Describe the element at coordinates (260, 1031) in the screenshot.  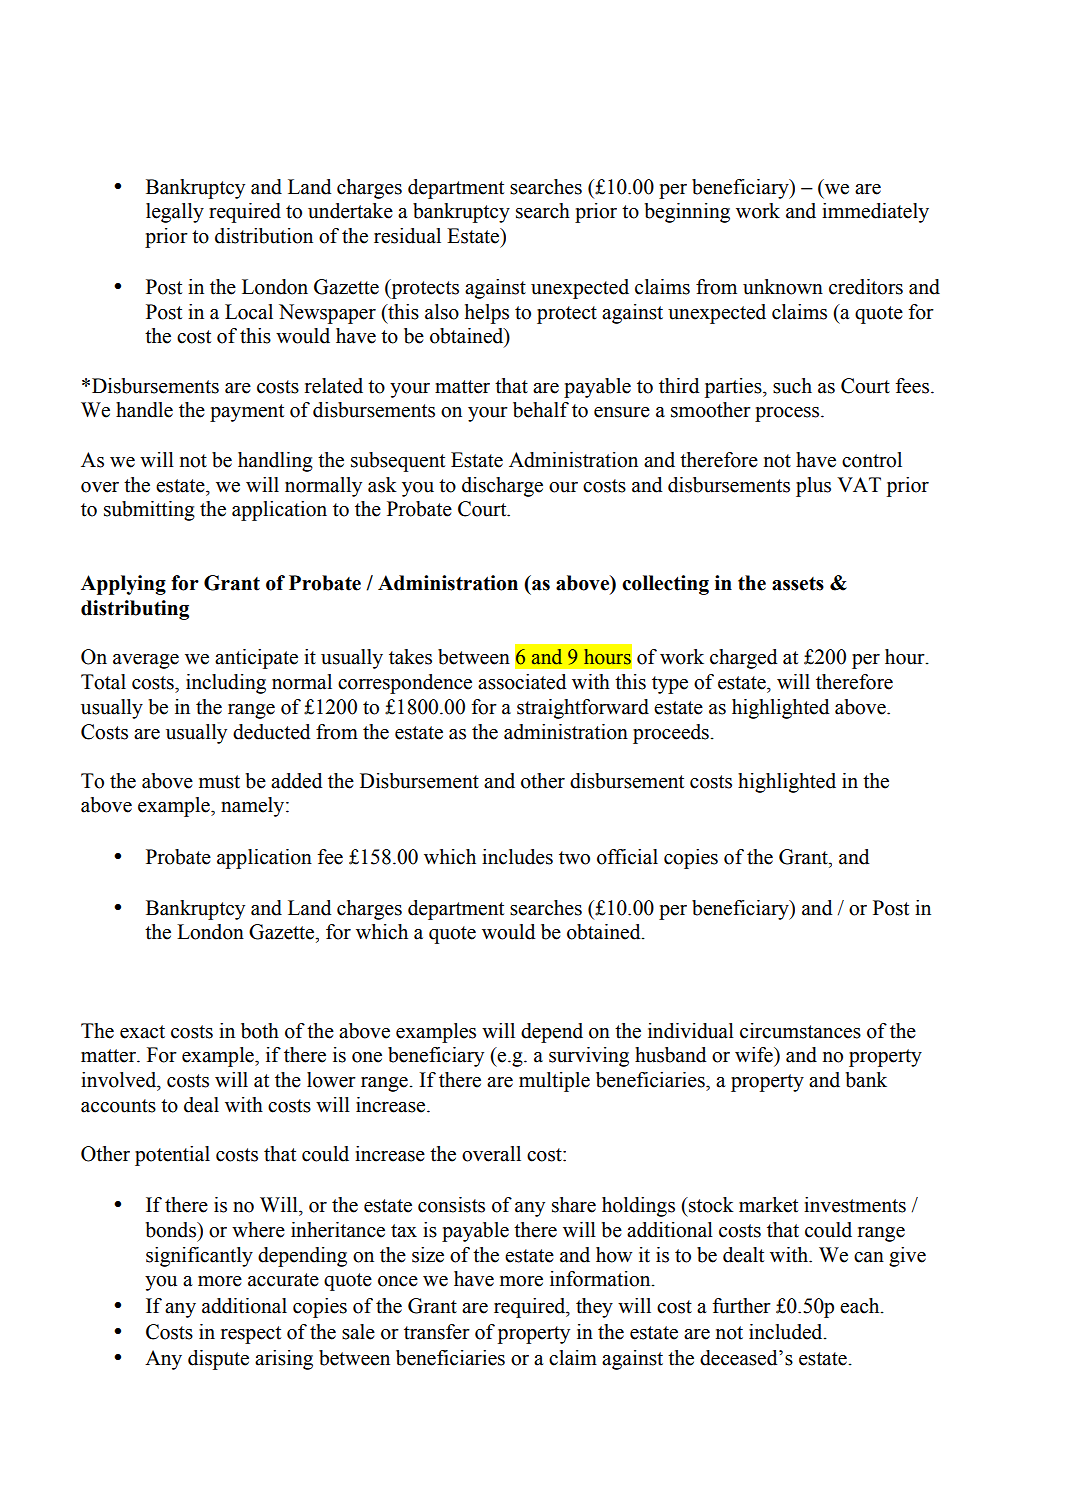
I see `both` at that location.
